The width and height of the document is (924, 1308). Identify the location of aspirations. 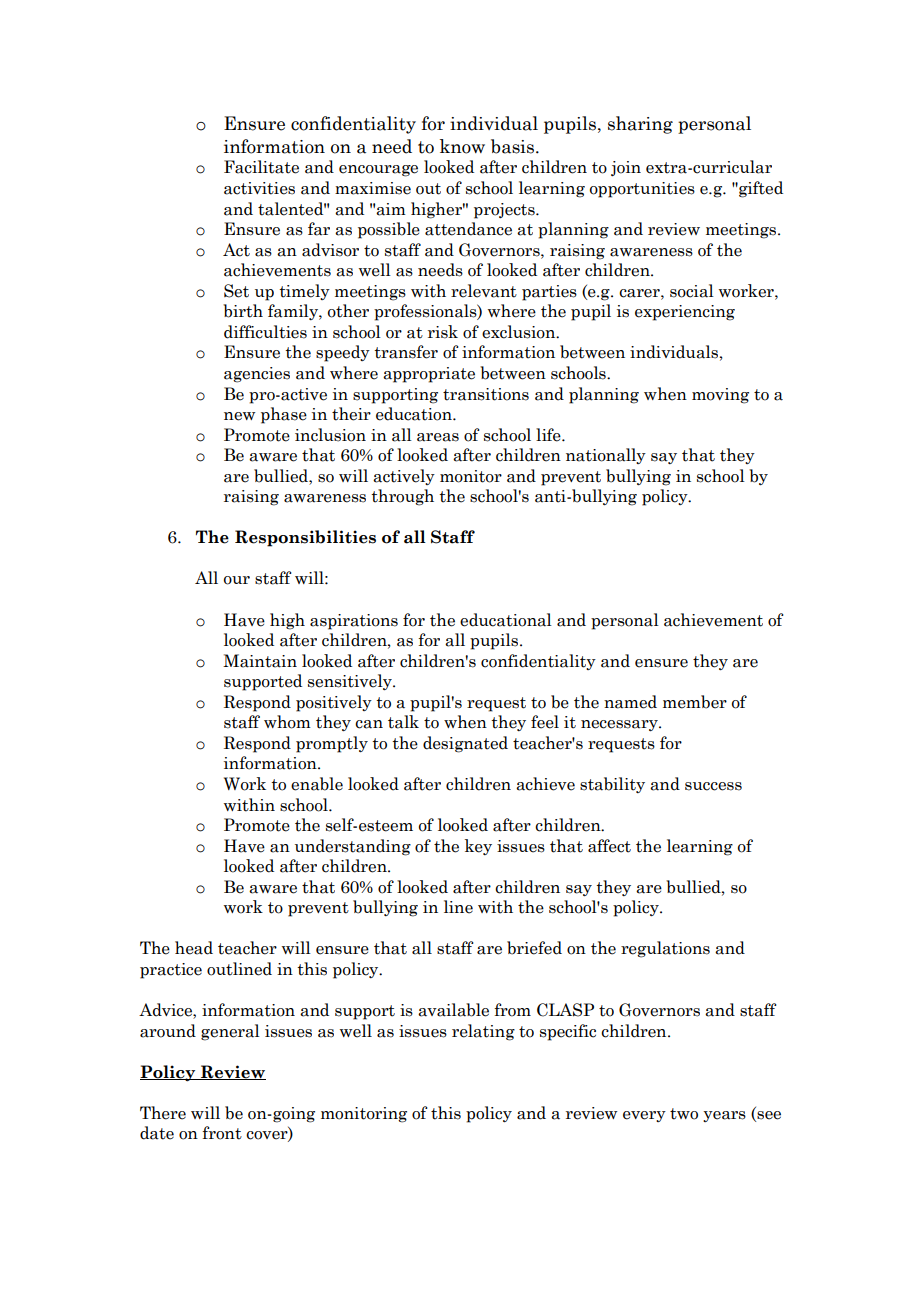
(354, 622).
